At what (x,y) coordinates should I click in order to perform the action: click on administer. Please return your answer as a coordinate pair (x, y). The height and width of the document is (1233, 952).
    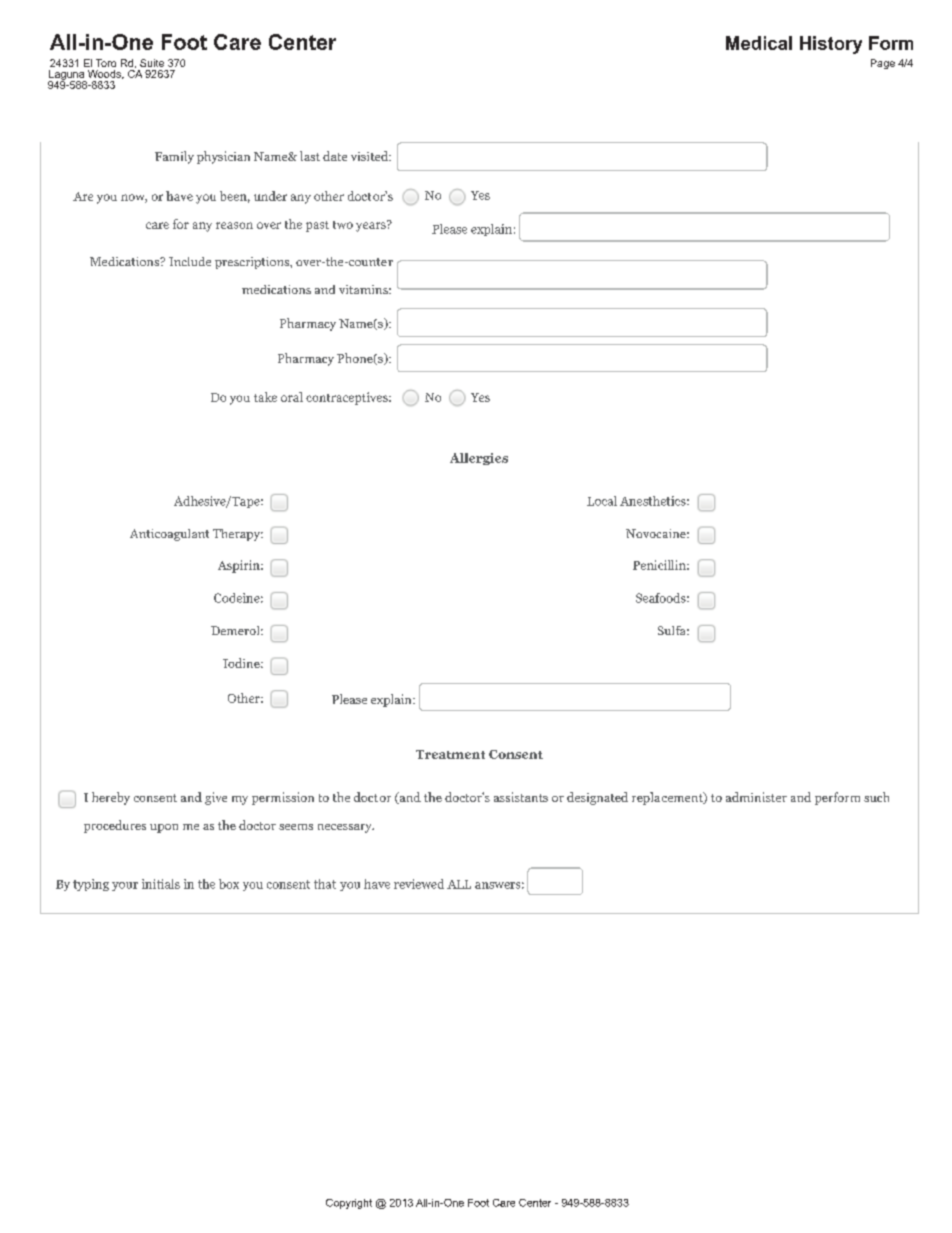
    Looking at the image, I should click on (756, 797).
